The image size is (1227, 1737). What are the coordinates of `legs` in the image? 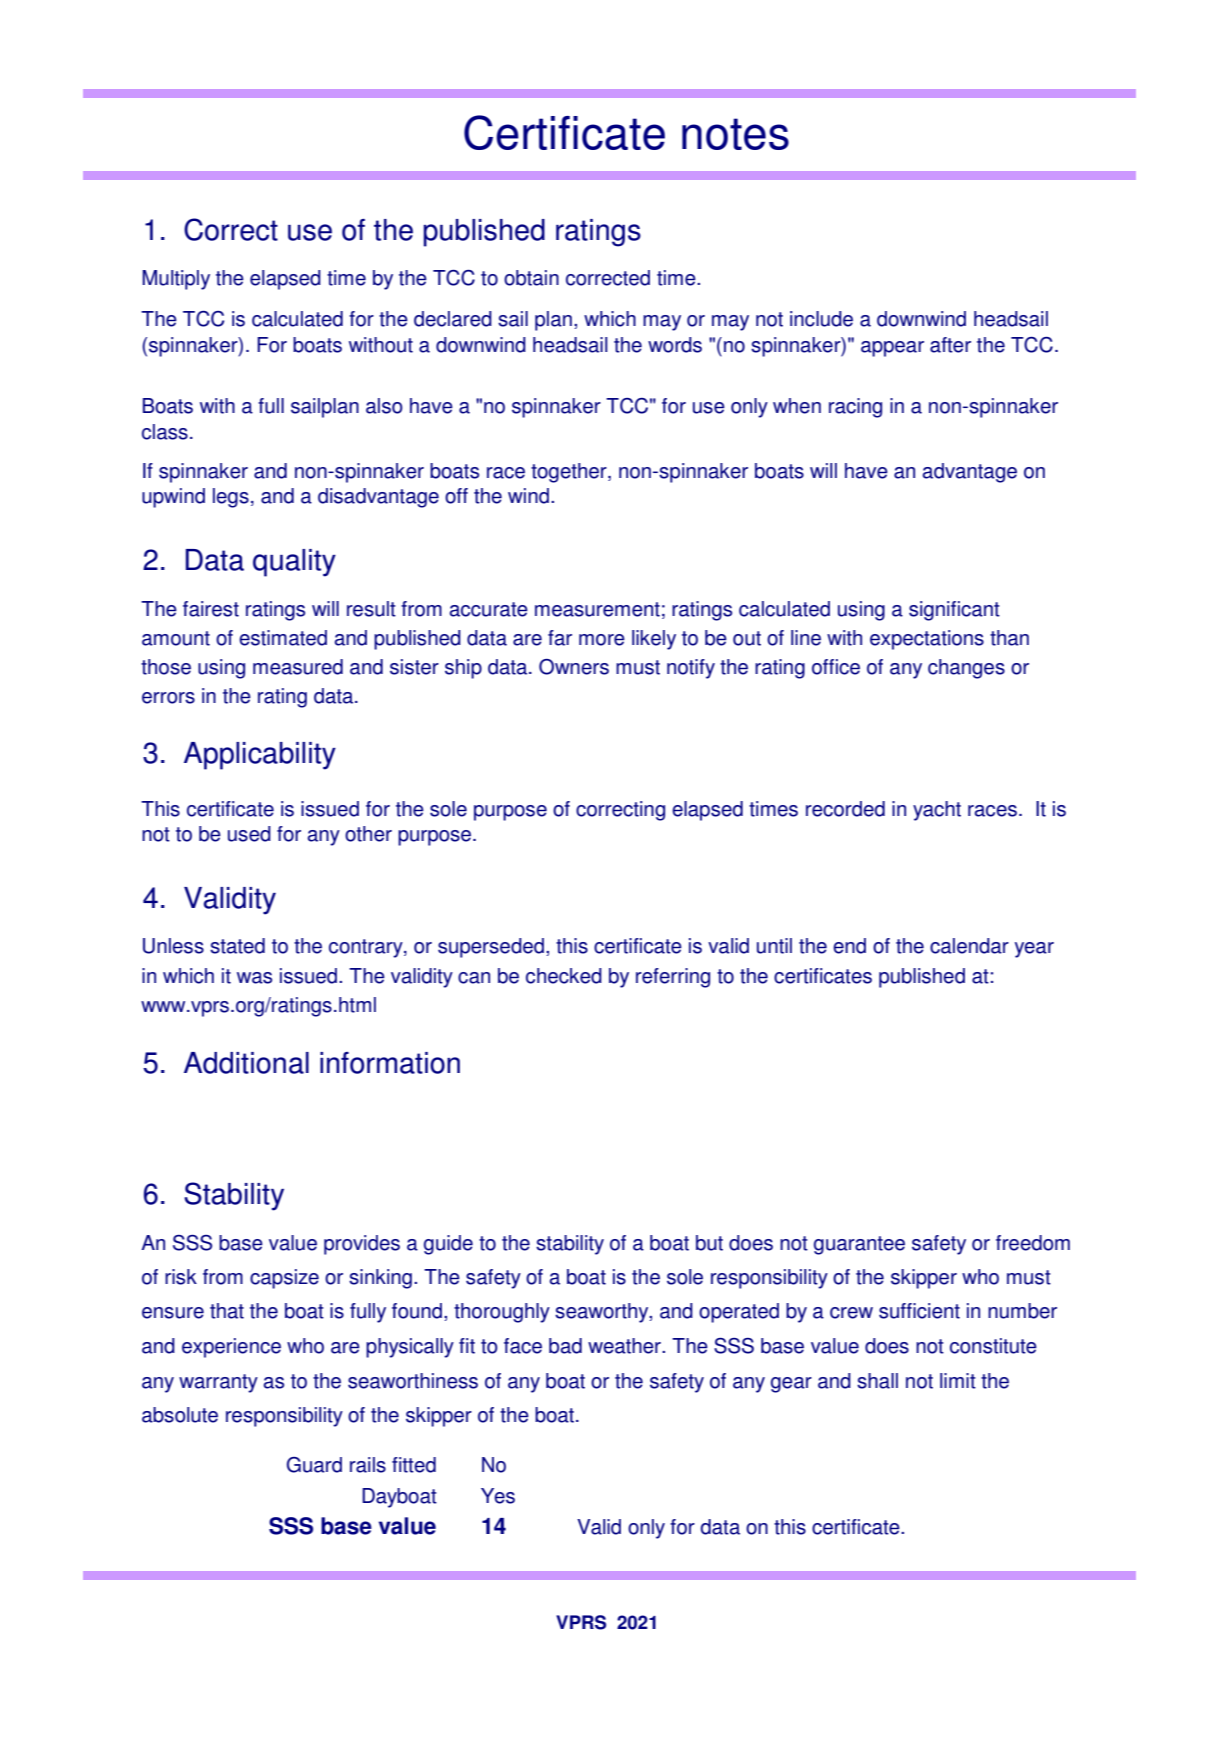 It's located at (231, 498).
